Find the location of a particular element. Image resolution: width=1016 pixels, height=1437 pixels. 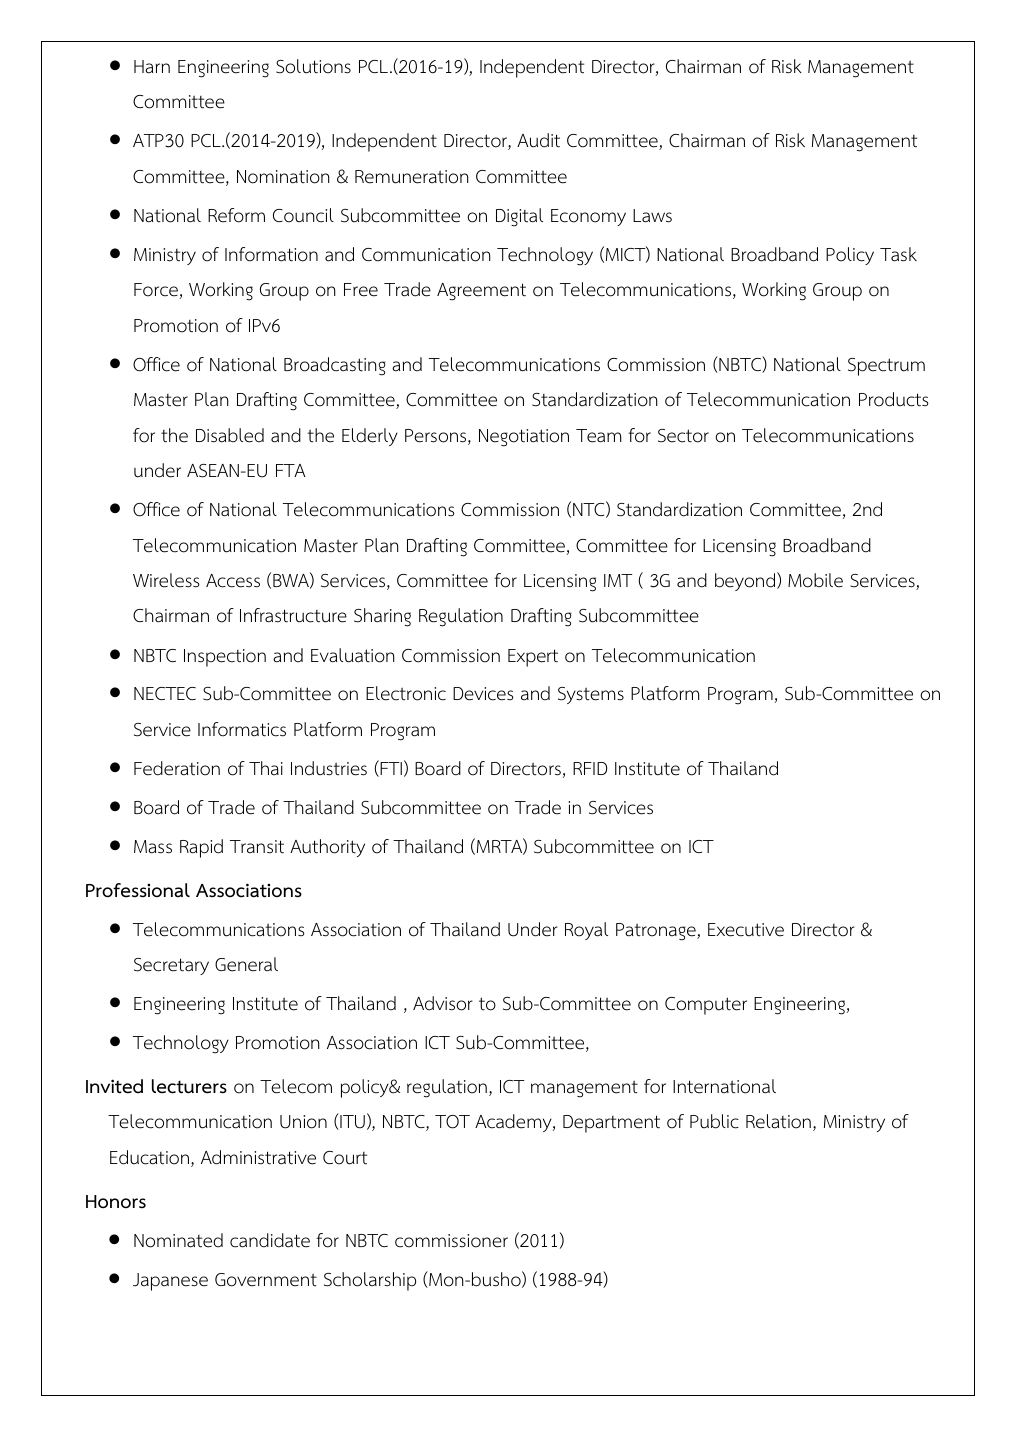

Audit is located at coordinates (538, 140).
